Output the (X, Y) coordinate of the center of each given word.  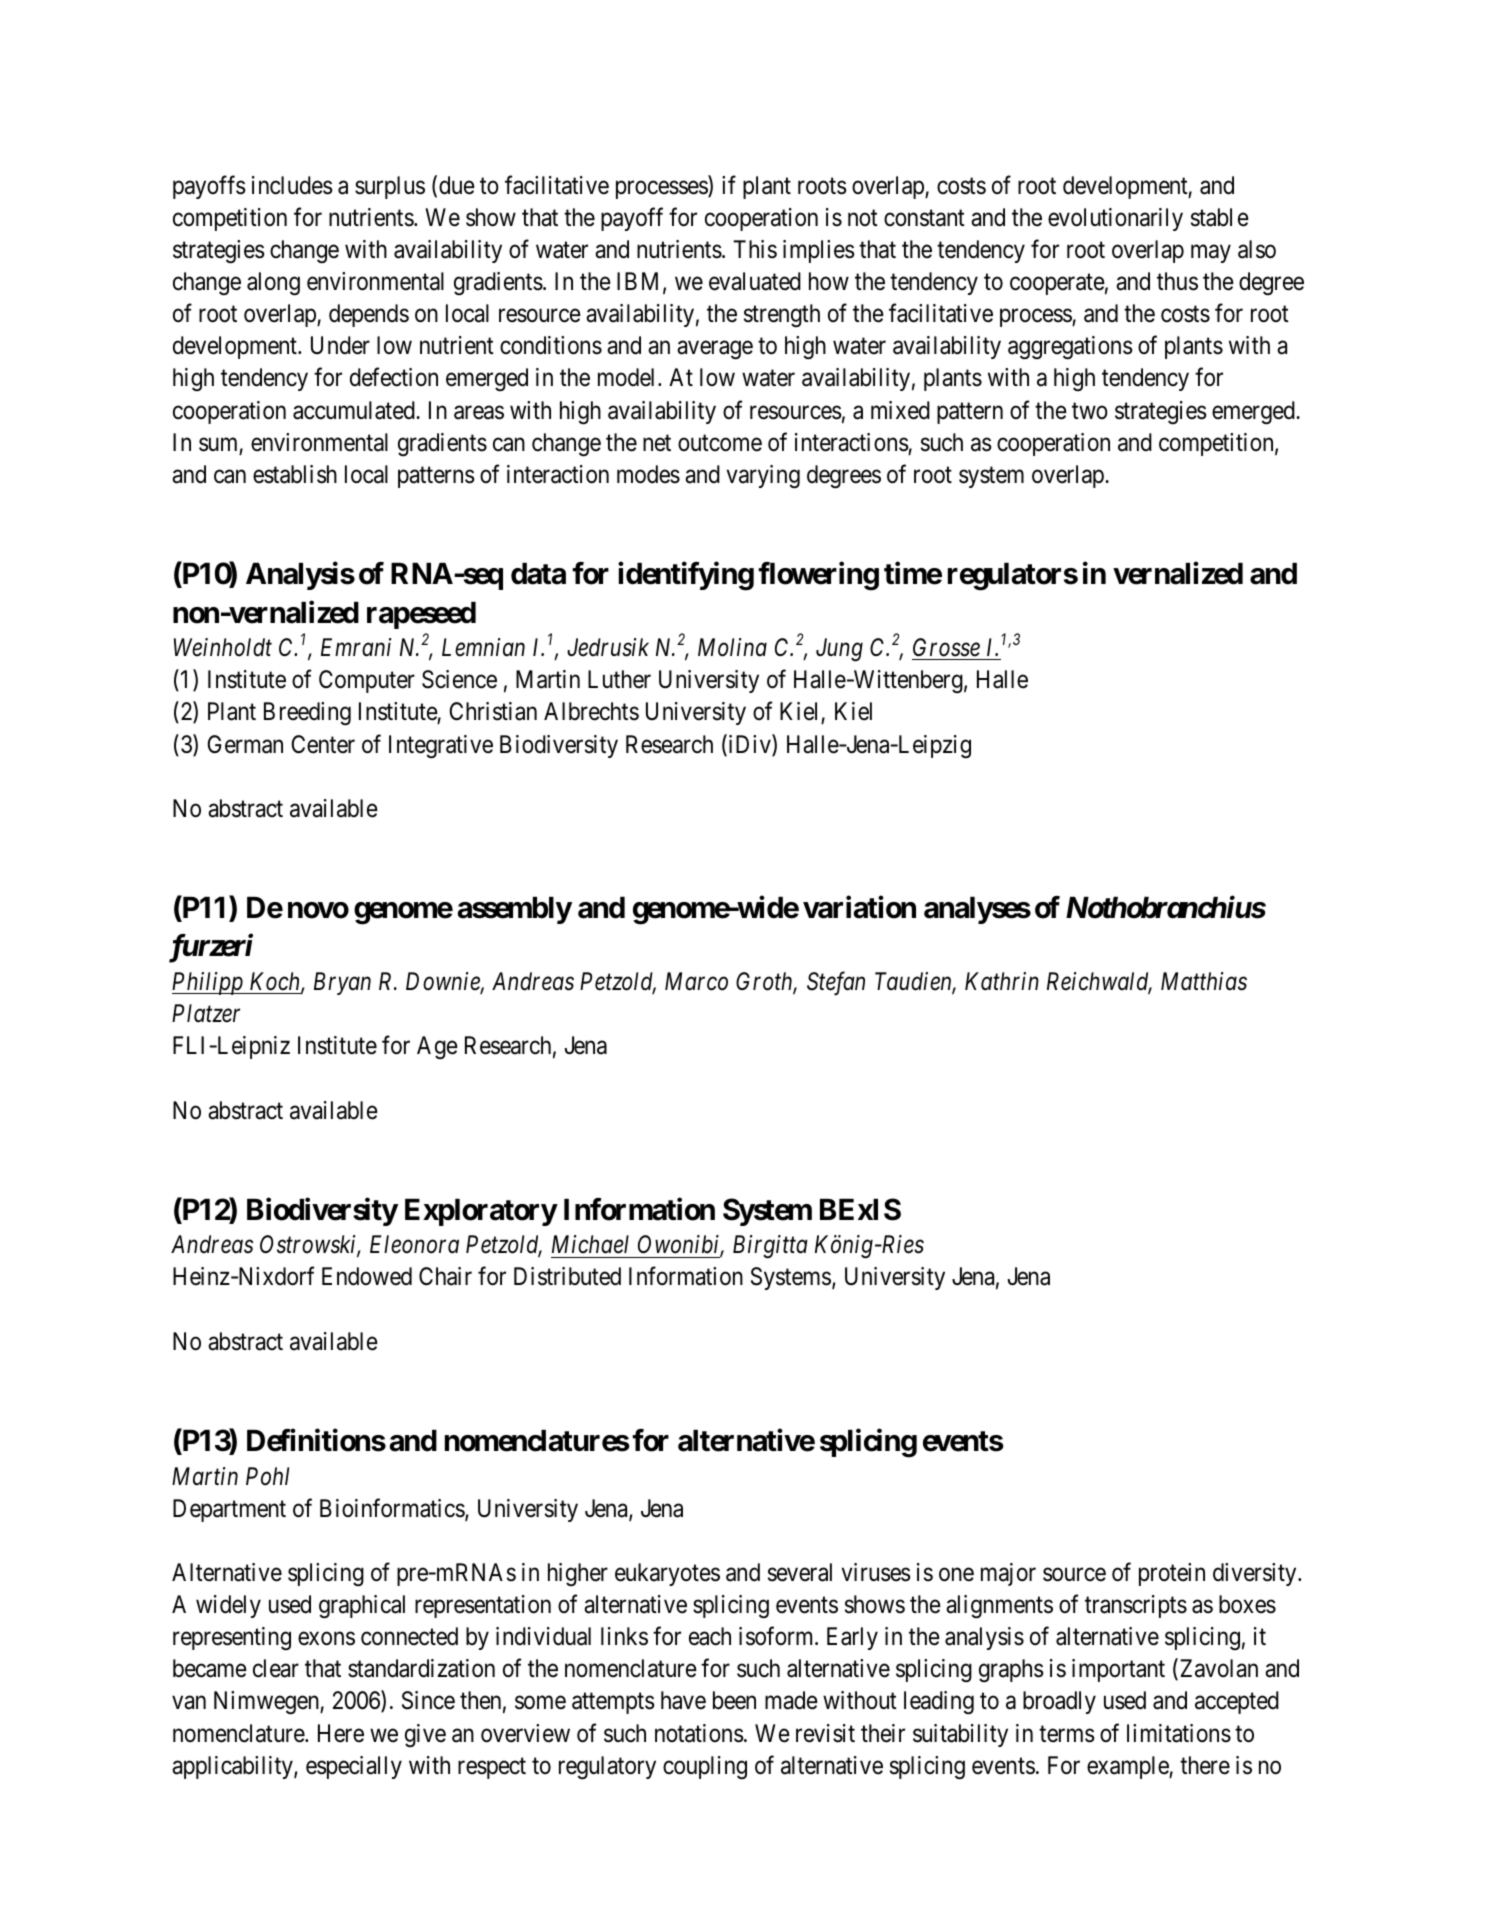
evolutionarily (1115, 219)
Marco (696, 981)
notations (699, 1733)
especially (354, 1767)
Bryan (342, 983)
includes (292, 185)
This (755, 249)
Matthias (1204, 981)
